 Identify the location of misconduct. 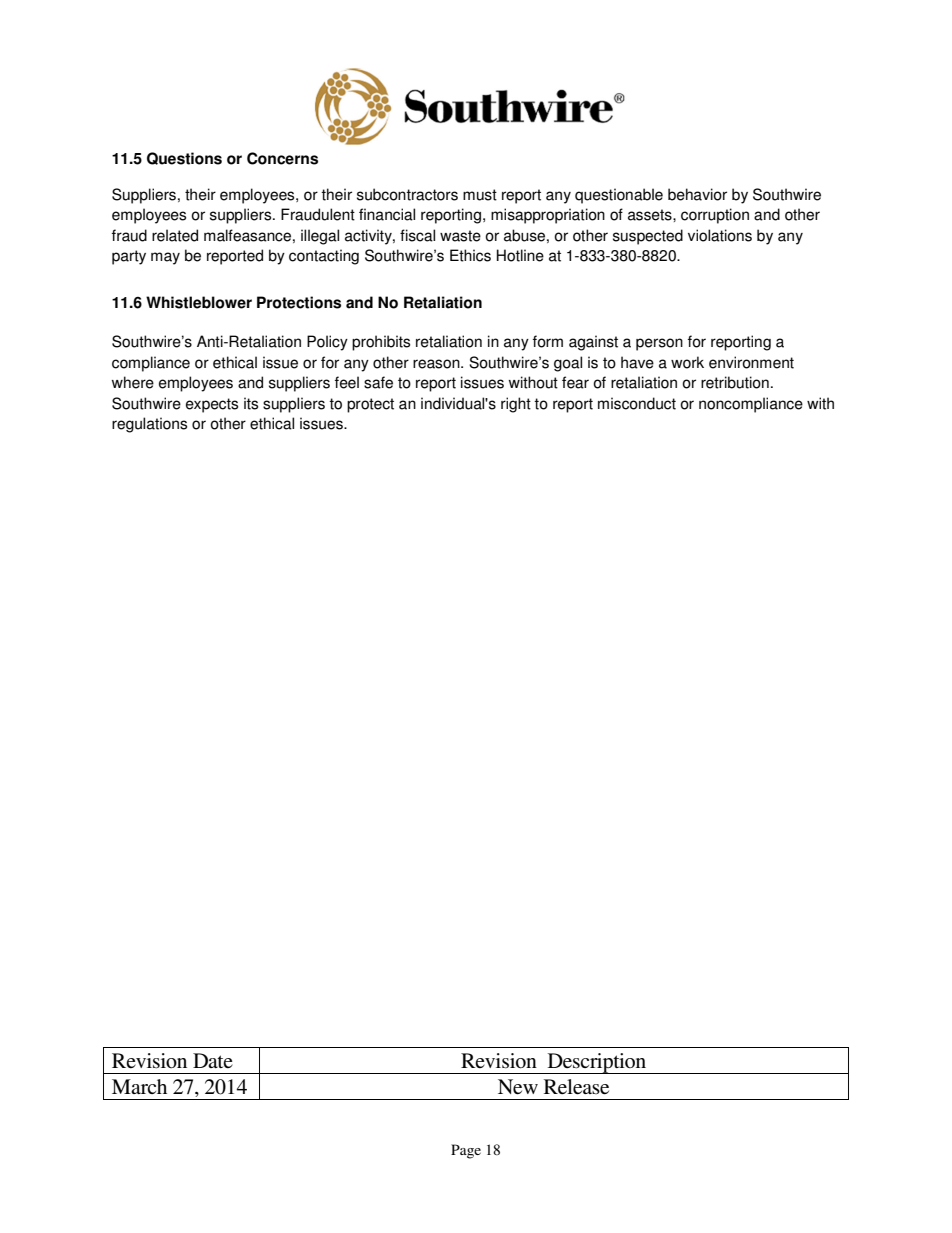
(637, 403).
